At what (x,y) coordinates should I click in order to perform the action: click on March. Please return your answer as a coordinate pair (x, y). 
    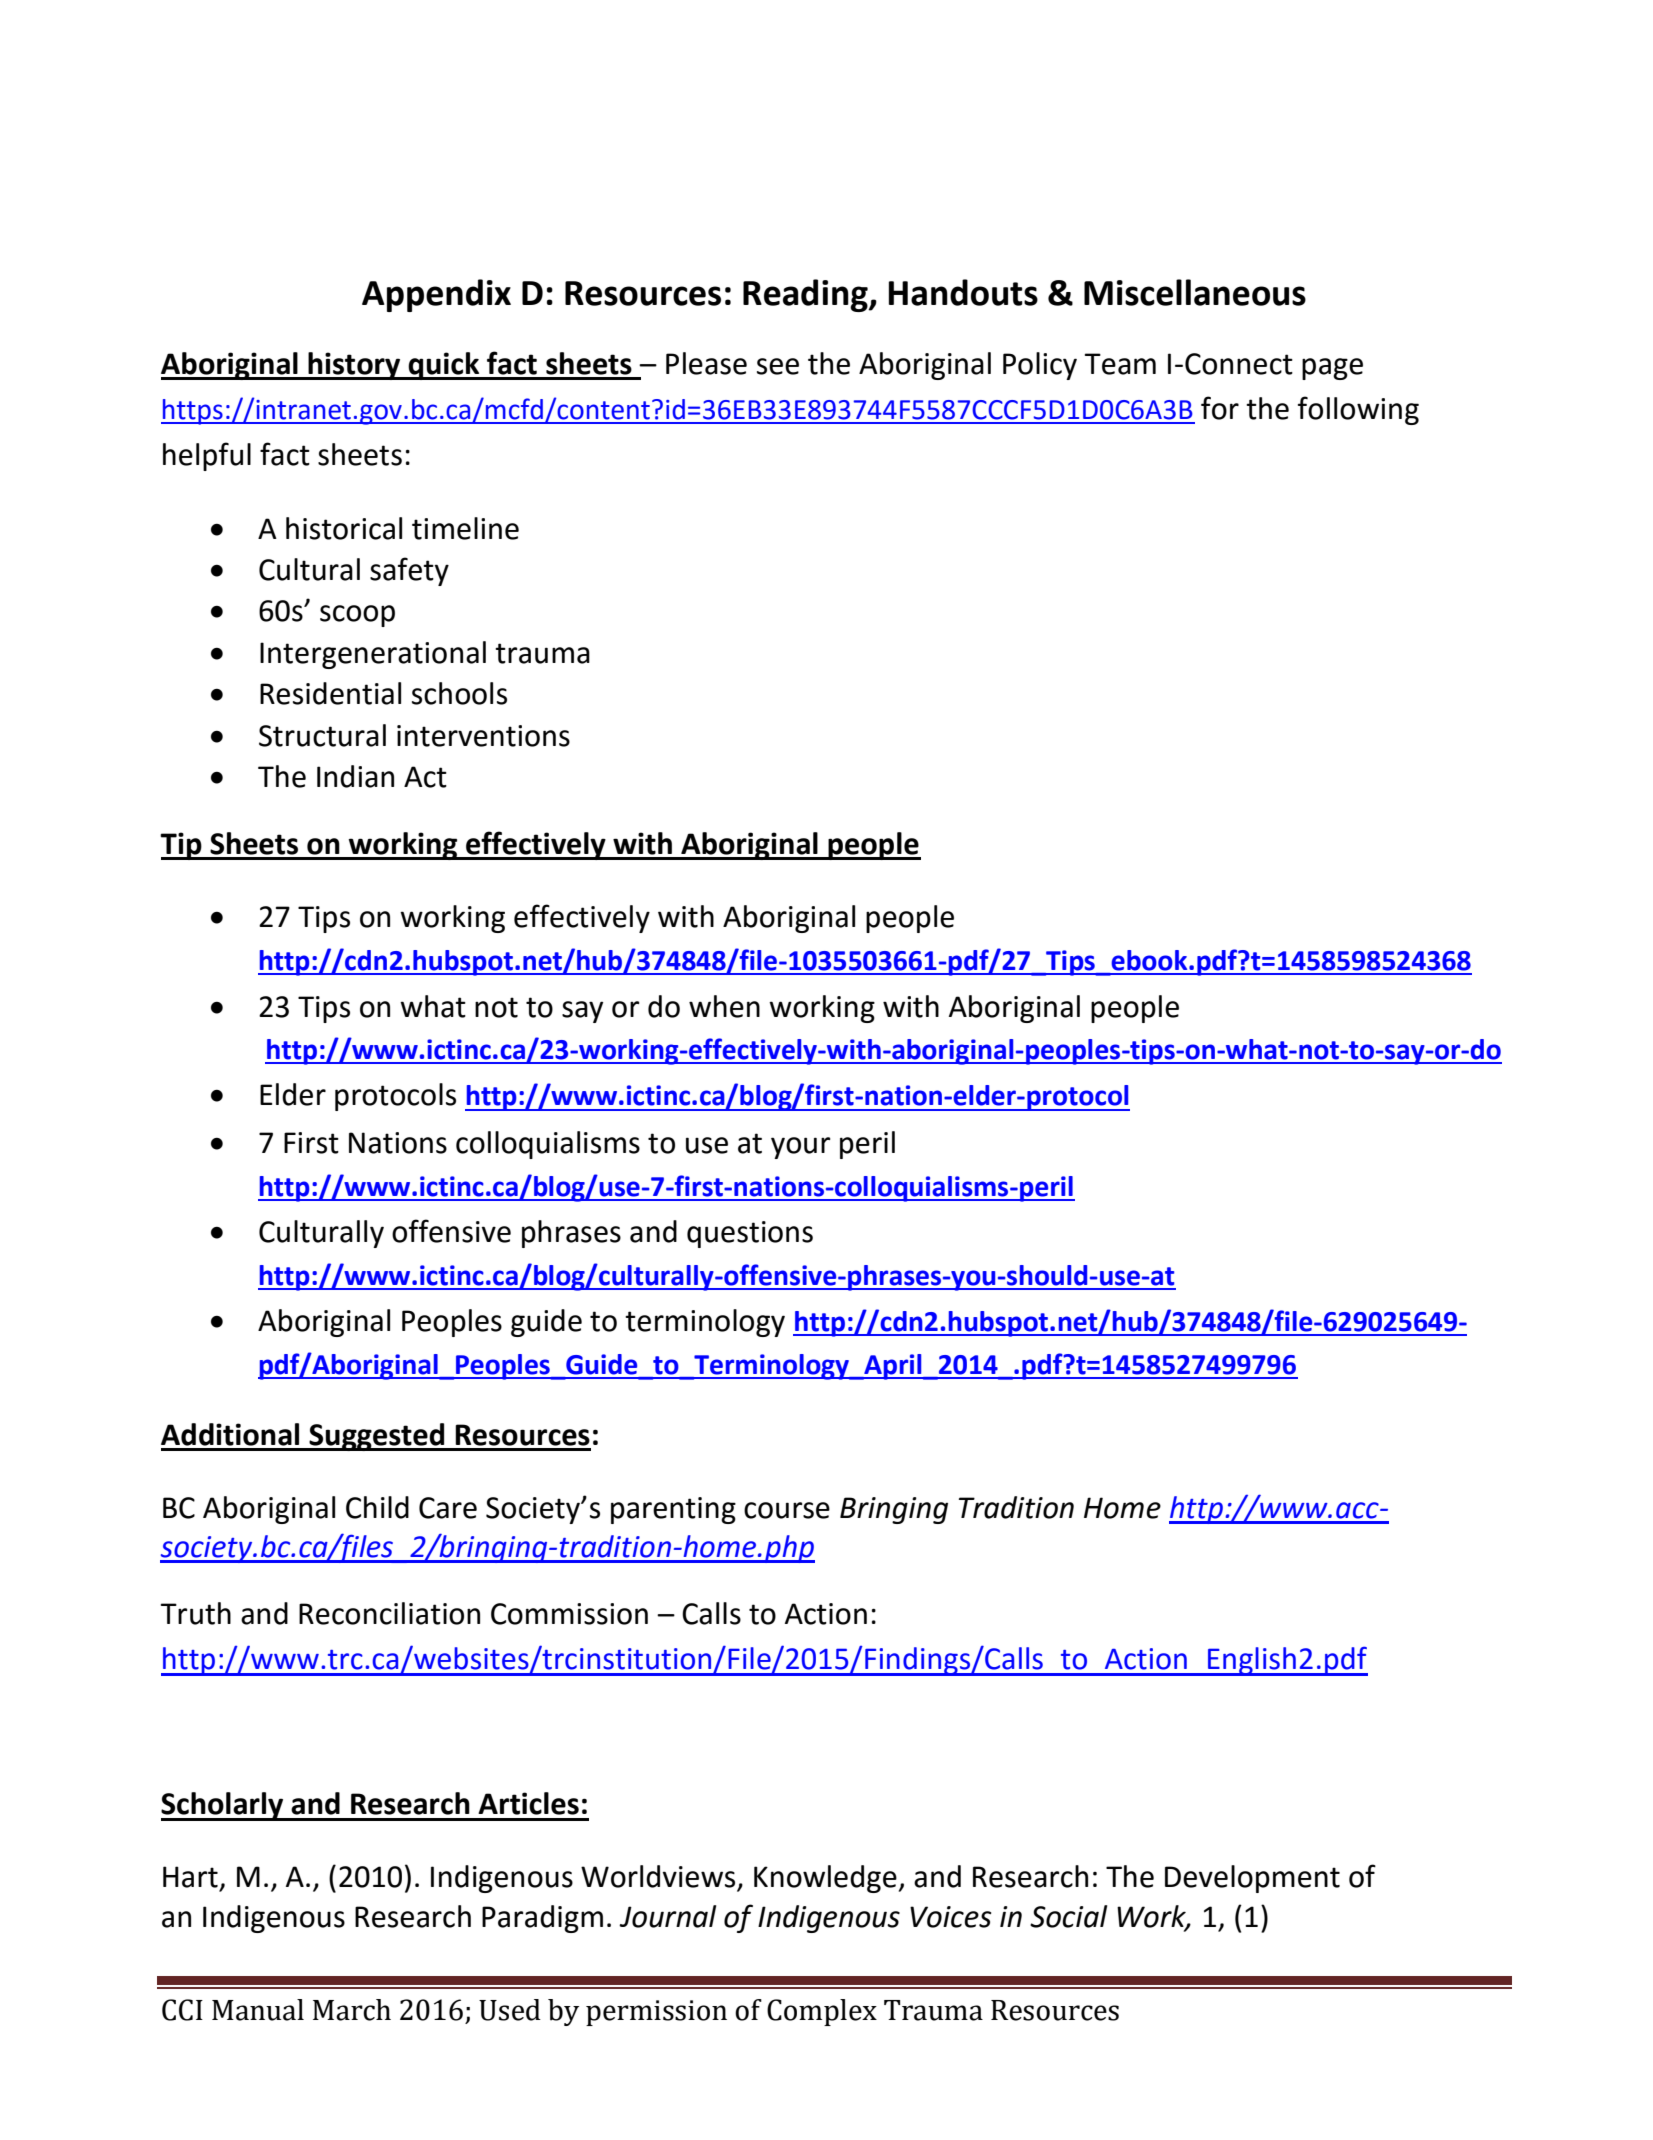
    Looking at the image, I should click on (352, 2010).
